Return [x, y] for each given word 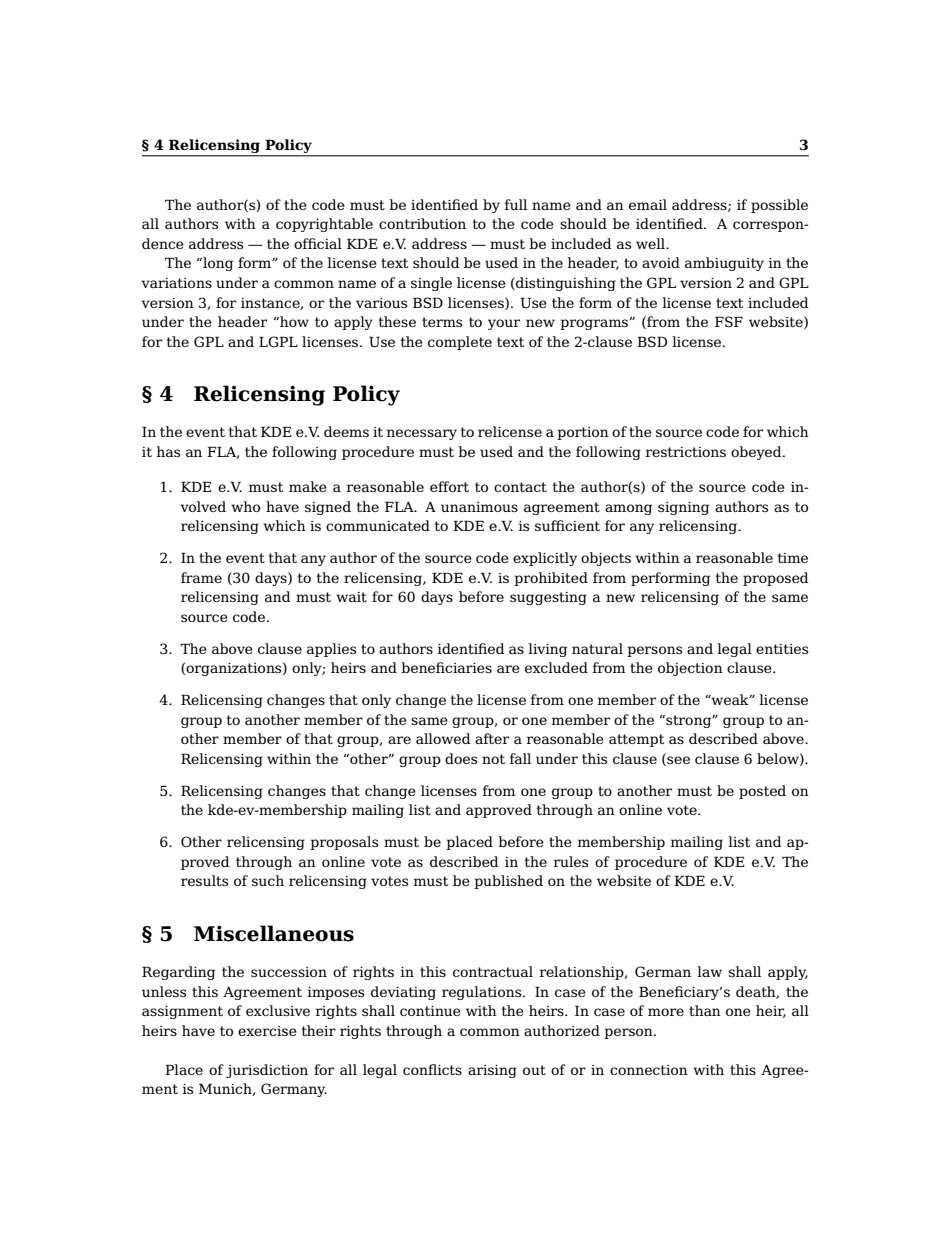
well [651, 243]
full [515, 204]
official [318, 243]
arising [492, 1071]
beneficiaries [446, 667]
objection [690, 669]
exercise [267, 1031]
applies [331, 650]
